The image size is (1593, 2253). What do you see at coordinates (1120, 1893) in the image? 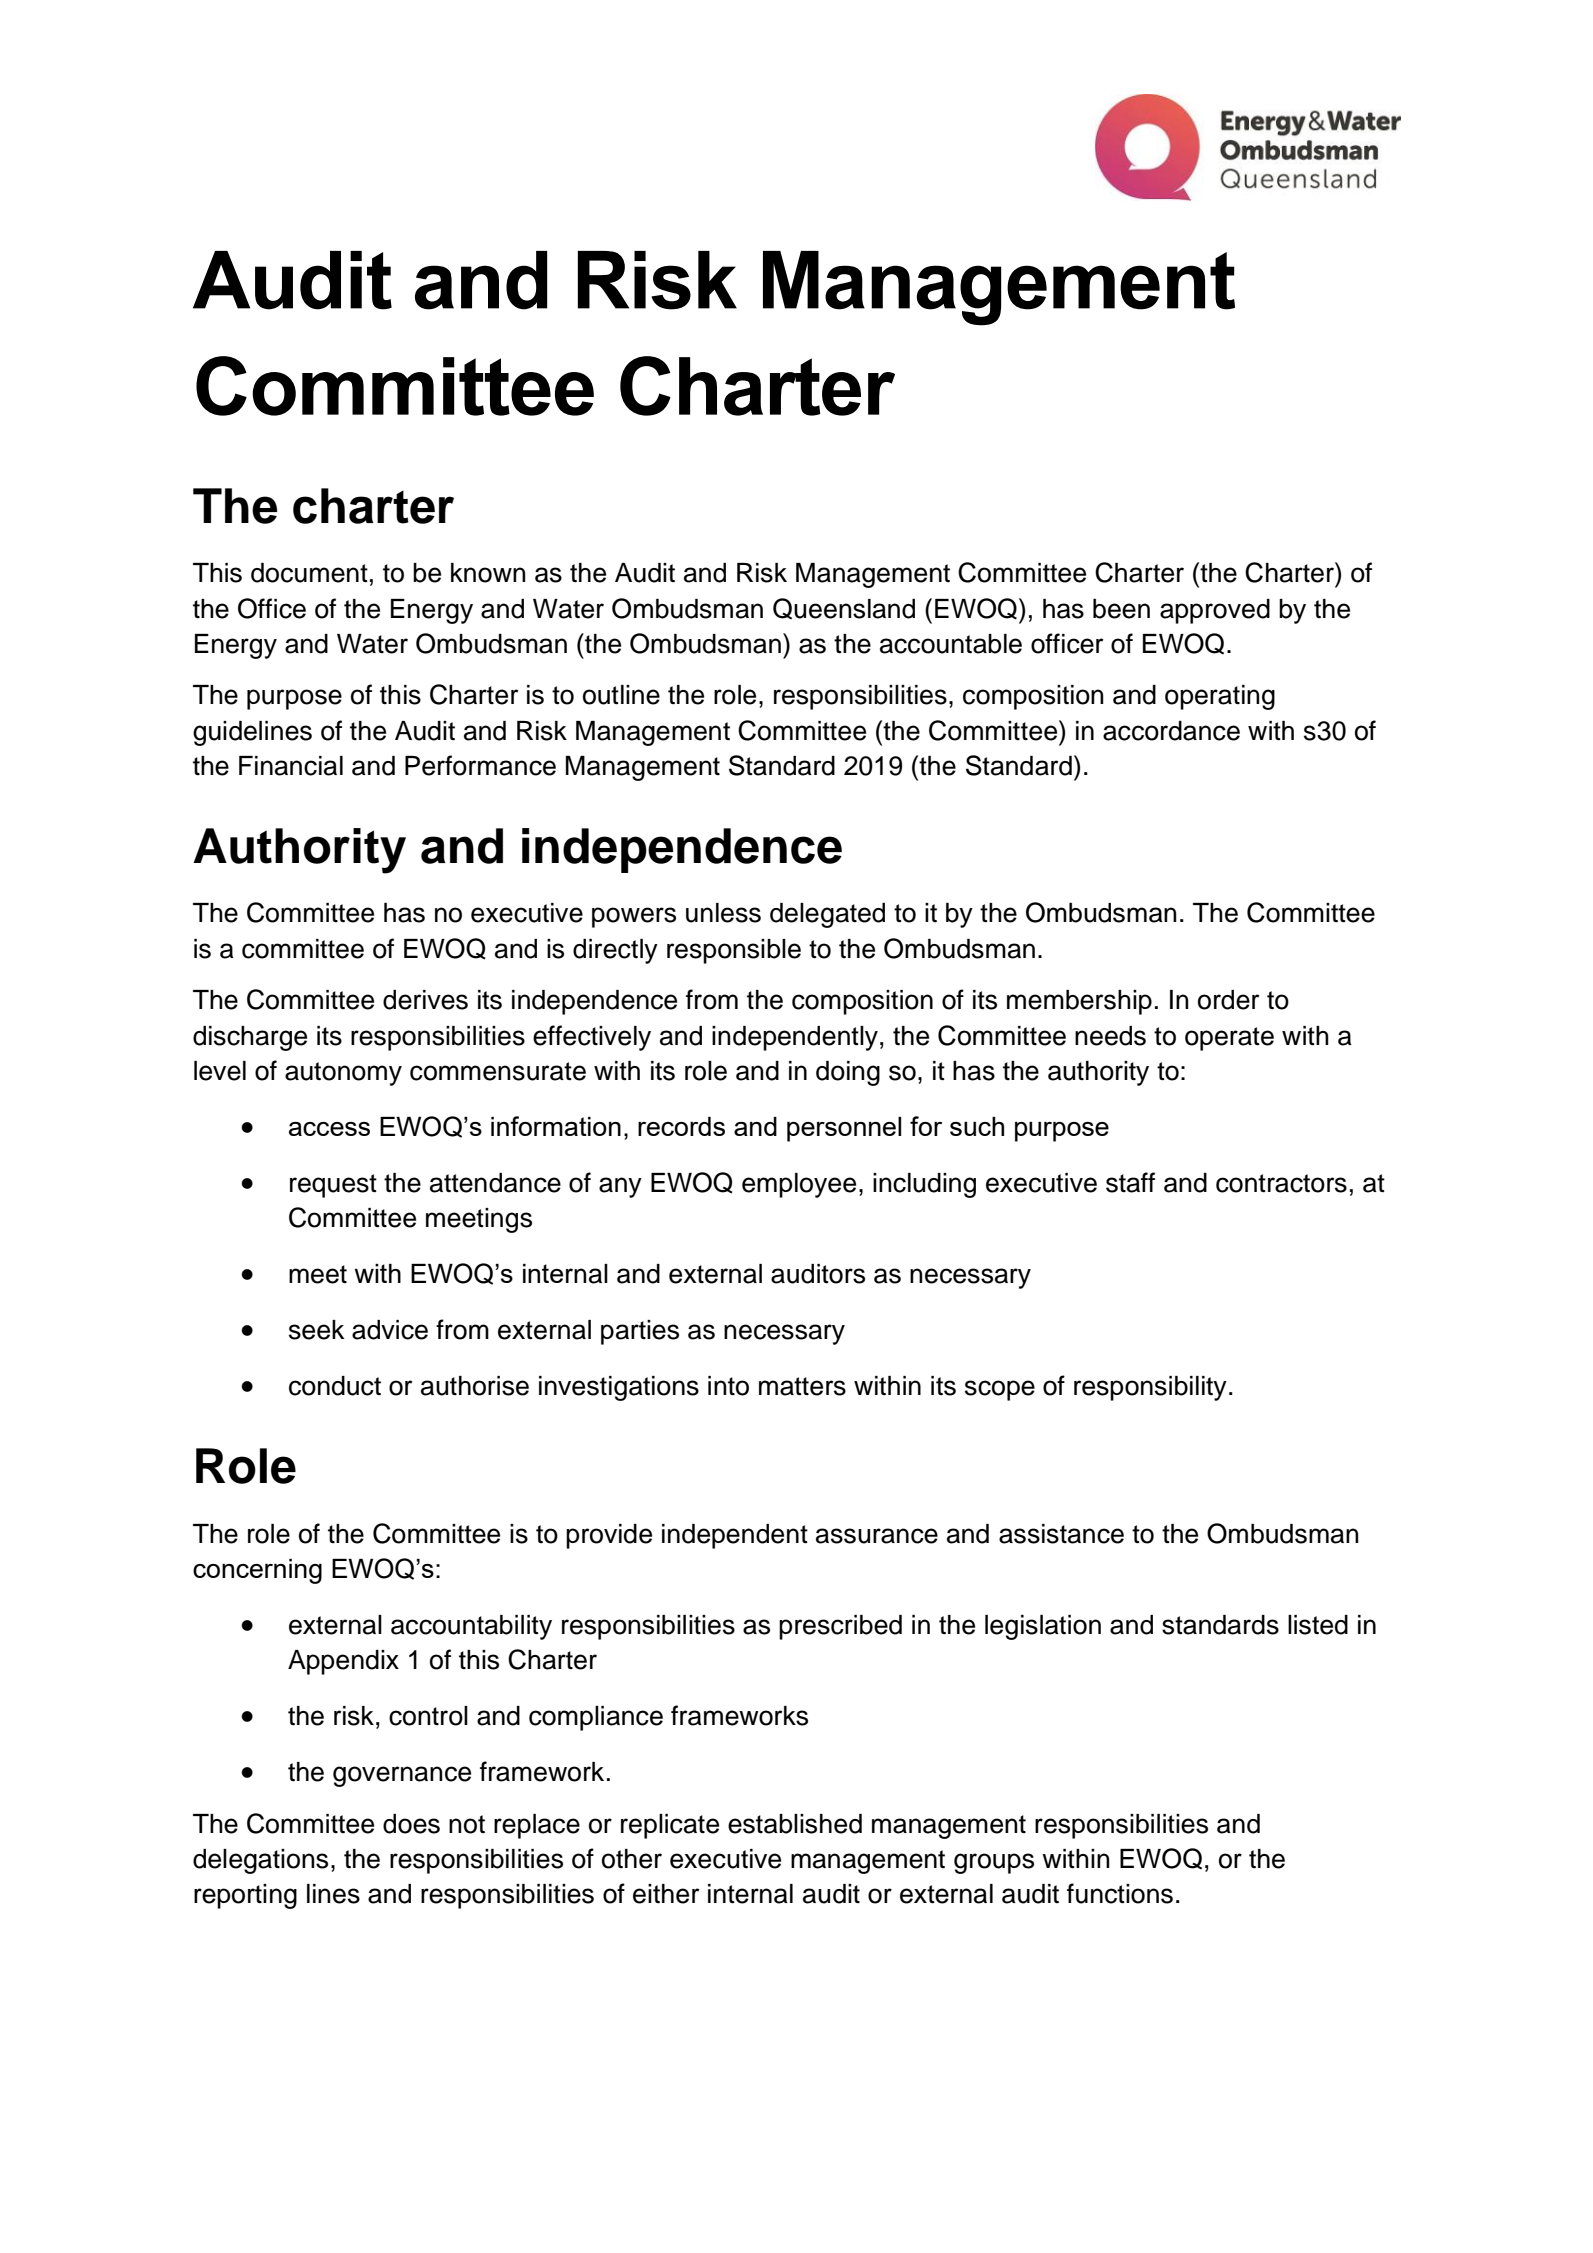
I see `functions` at bounding box center [1120, 1893].
